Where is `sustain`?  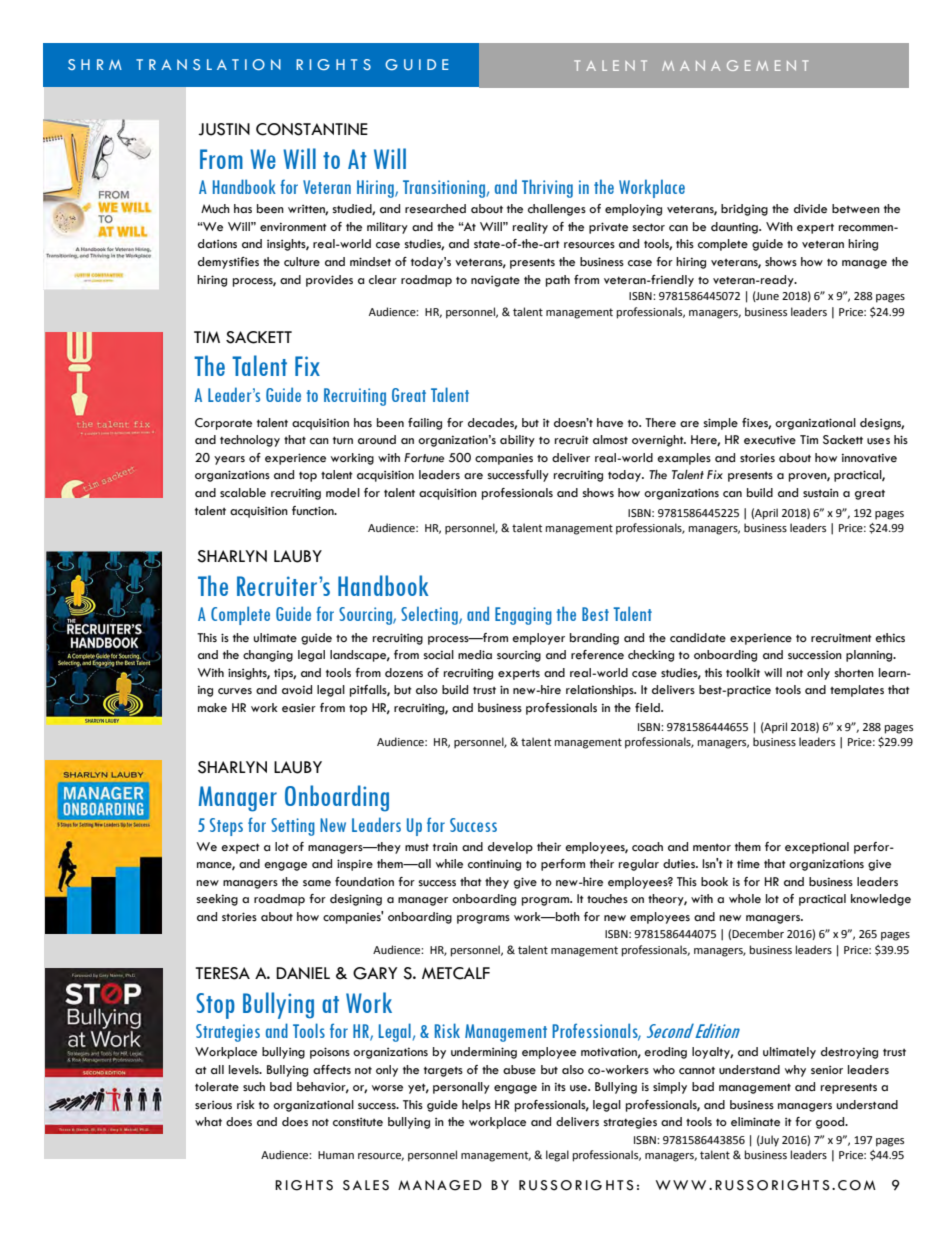 sustain is located at coordinates (821, 493).
